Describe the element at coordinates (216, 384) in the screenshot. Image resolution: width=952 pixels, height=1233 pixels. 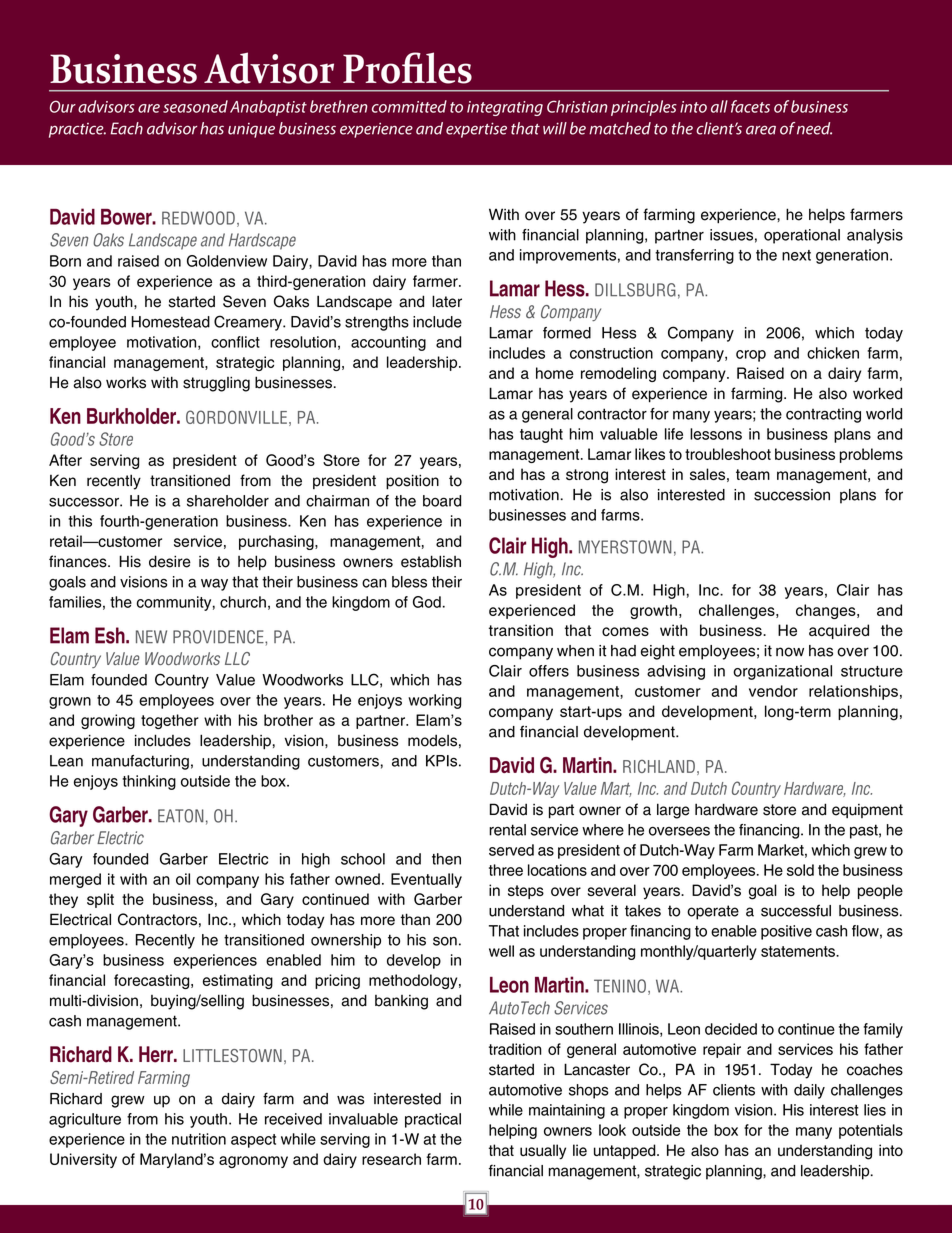
I see `struggling` at that location.
